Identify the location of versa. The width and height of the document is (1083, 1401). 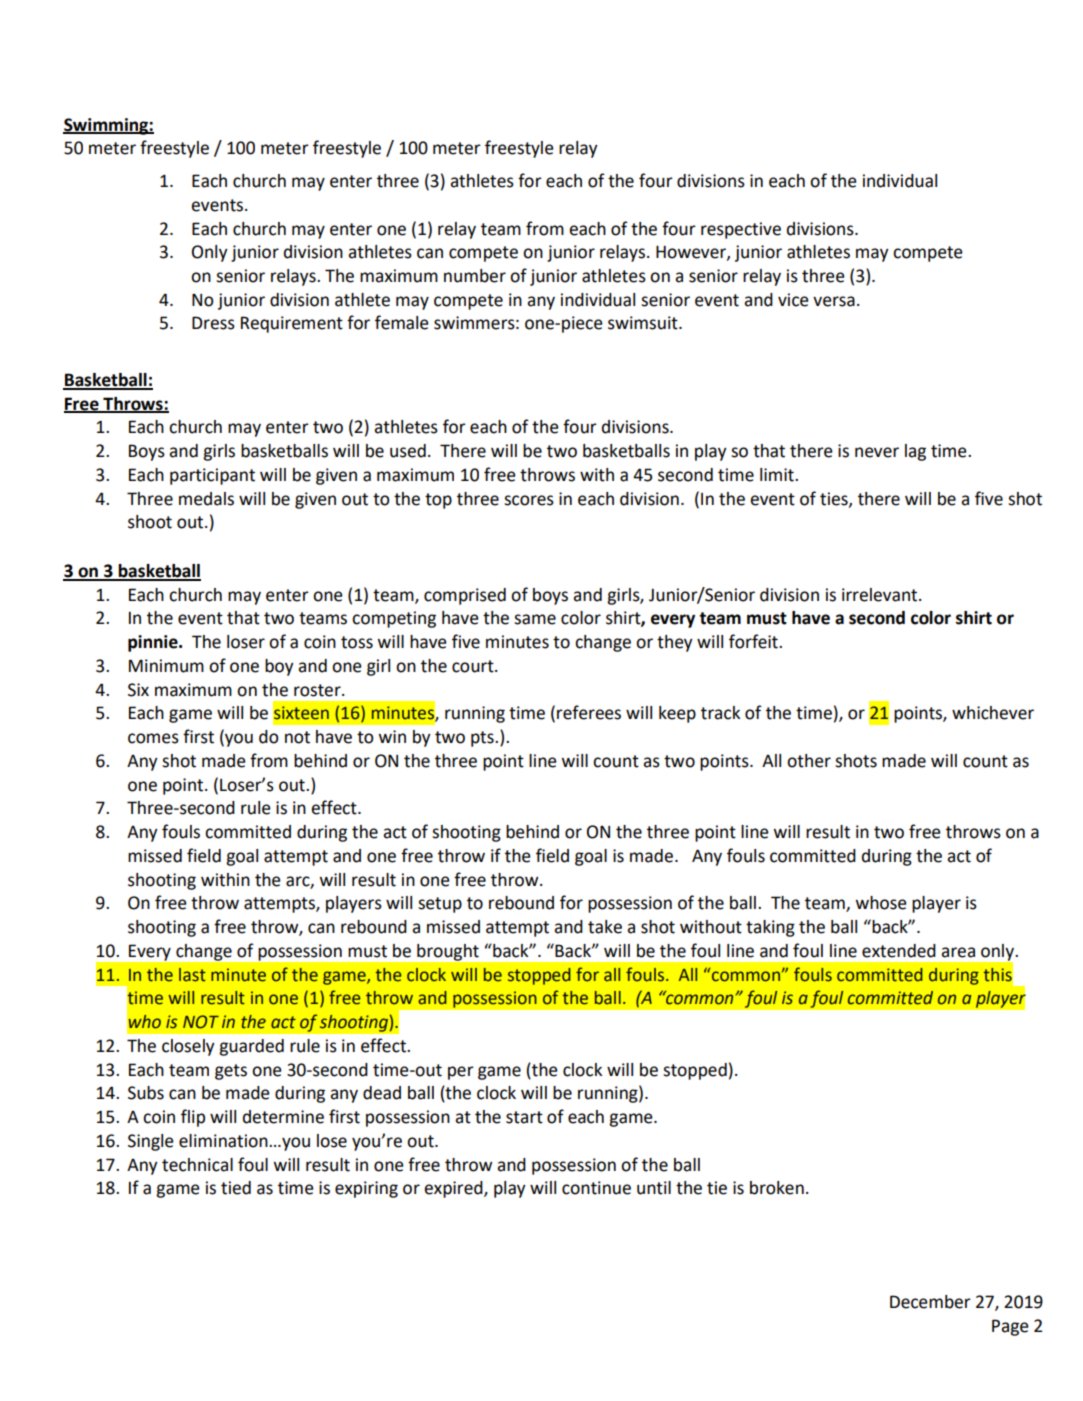
(834, 301).
